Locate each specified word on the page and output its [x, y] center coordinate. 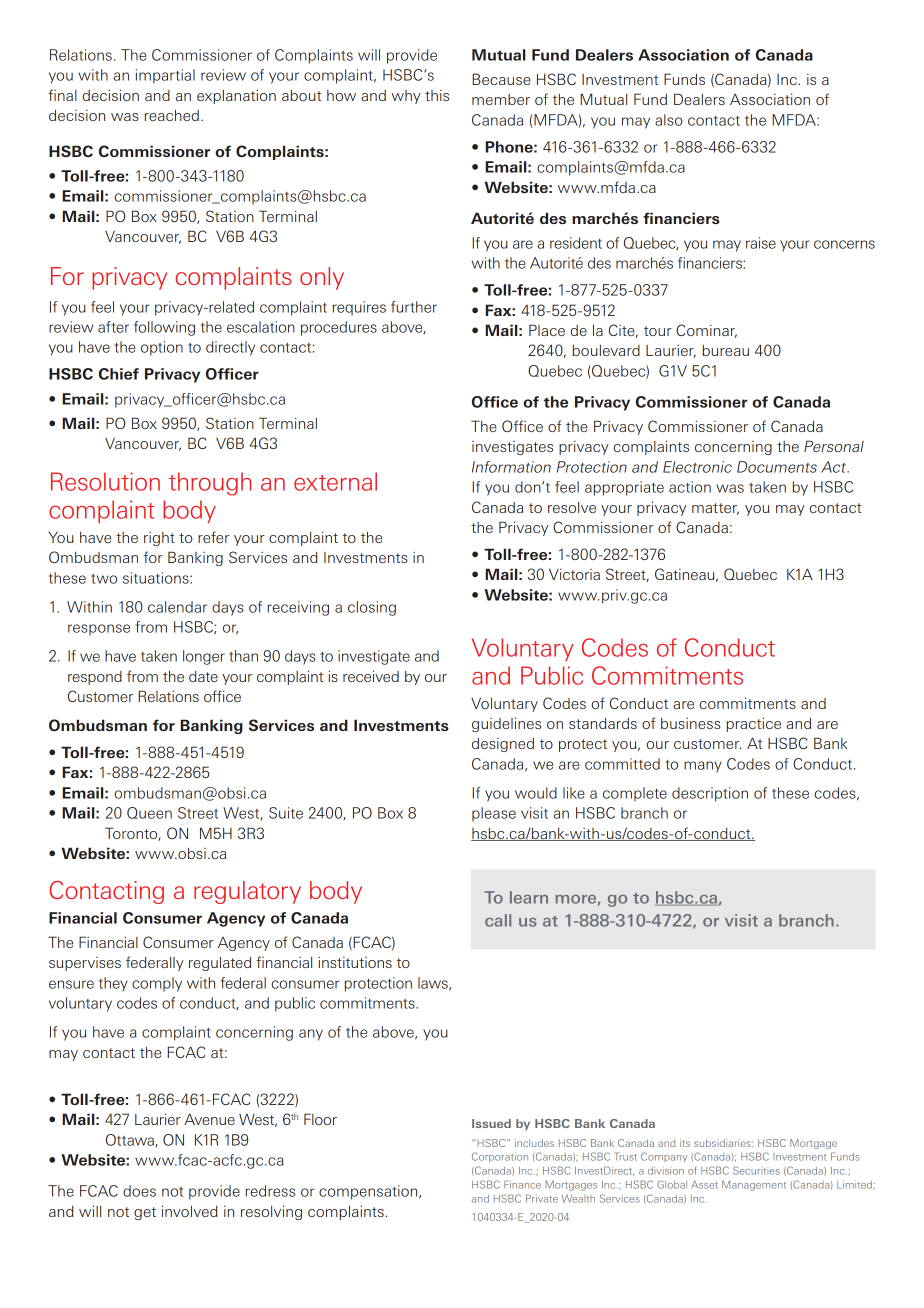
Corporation [500, 1157]
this [437, 95]
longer [204, 657]
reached [172, 115]
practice [754, 724]
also [669, 120]
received [371, 676]
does [139, 1191]
